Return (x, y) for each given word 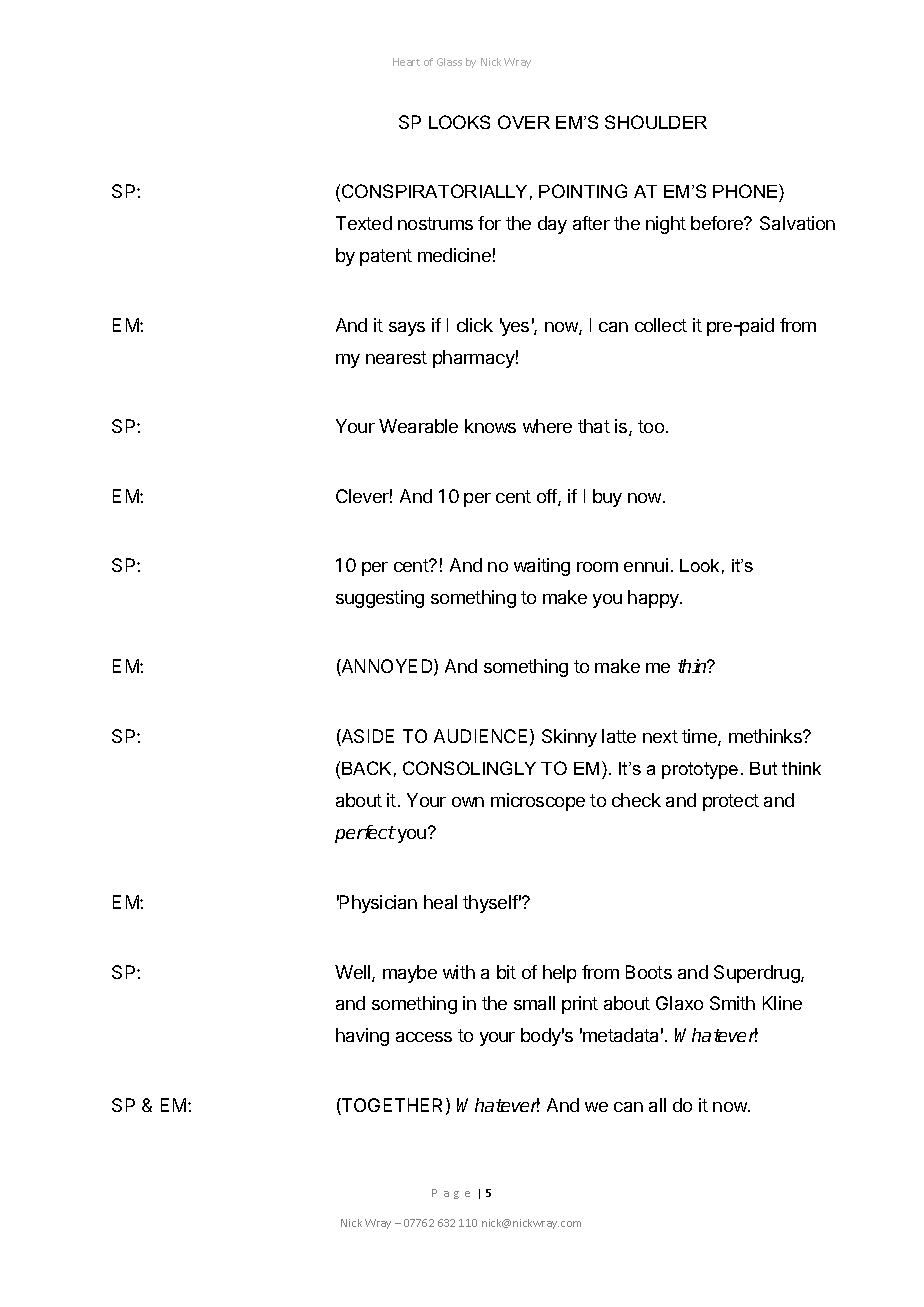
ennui (646, 565)
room (597, 567)
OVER (524, 122)
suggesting (380, 599)
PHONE (746, 191)
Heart (406, 62)
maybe (410, 974)
